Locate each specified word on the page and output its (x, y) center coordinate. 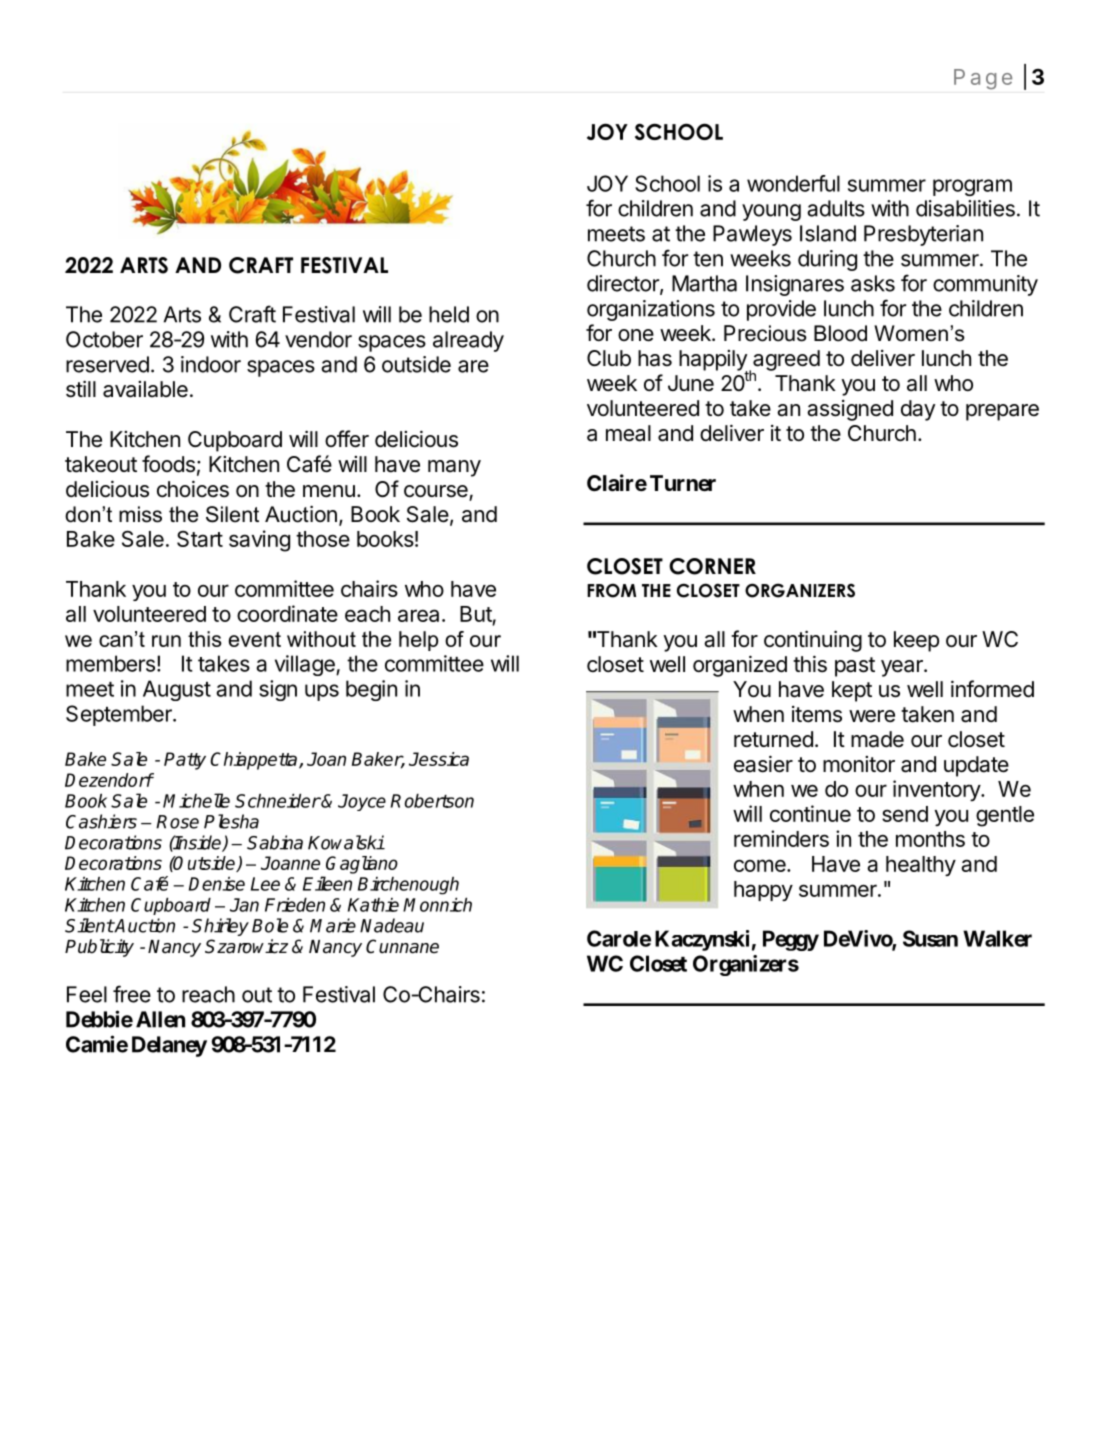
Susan (930, 938)
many (454, 468)
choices (193, 489)
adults (836, 208)
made (877, 739)
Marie (333, 925)
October (104, 339)
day (918, 410)
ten (708, 259)
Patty (185, 761)
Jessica (439, 759)
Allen (160, 1019)
